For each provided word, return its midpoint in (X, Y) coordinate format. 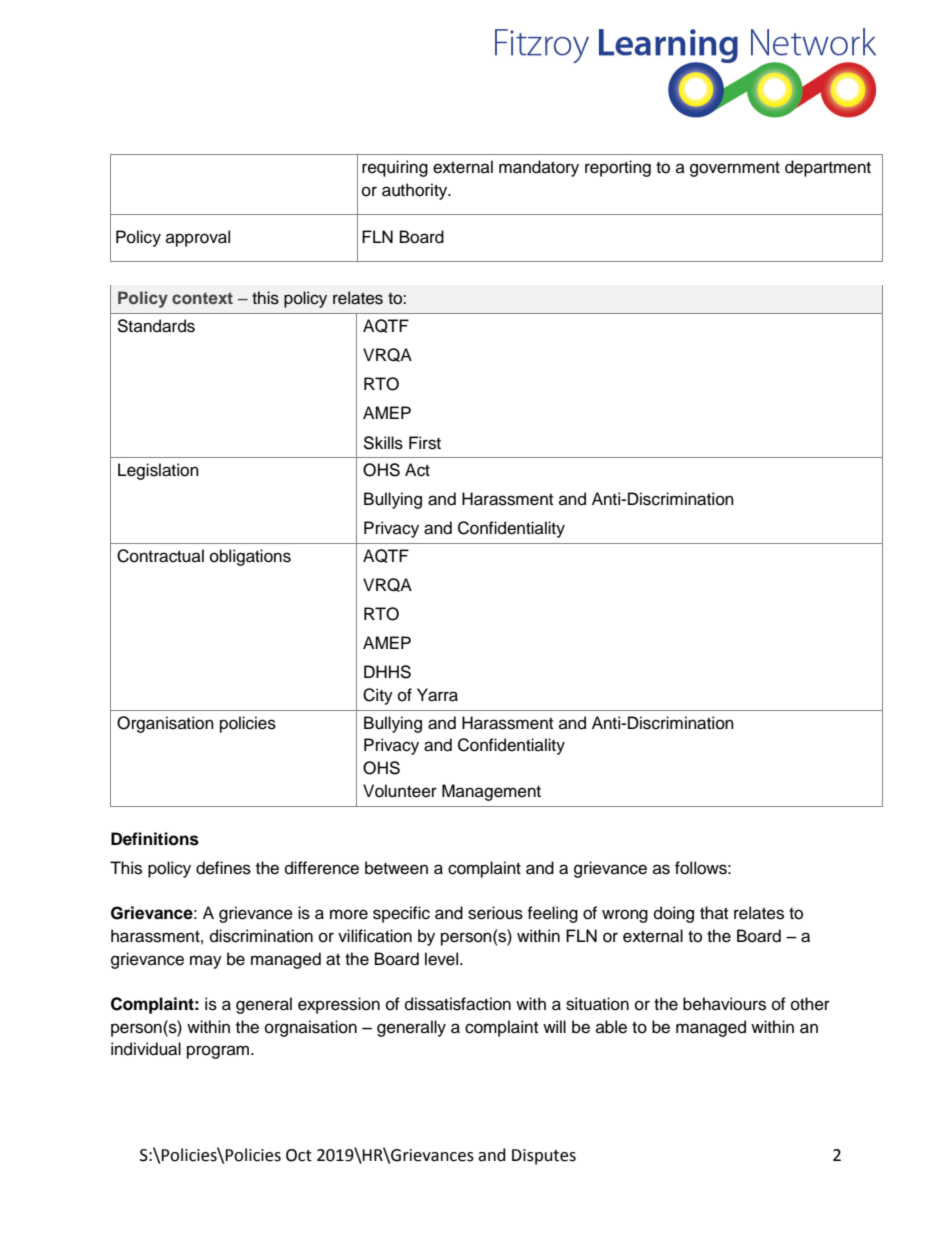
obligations (250, 557)
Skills (383, 443)
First (425, 443)
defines (223, 868)
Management (491, 792)
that (714, 912)
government (735, 169)
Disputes (544, 1157)
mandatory (539, 168)
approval (198, 238)
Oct (299, 1155)
